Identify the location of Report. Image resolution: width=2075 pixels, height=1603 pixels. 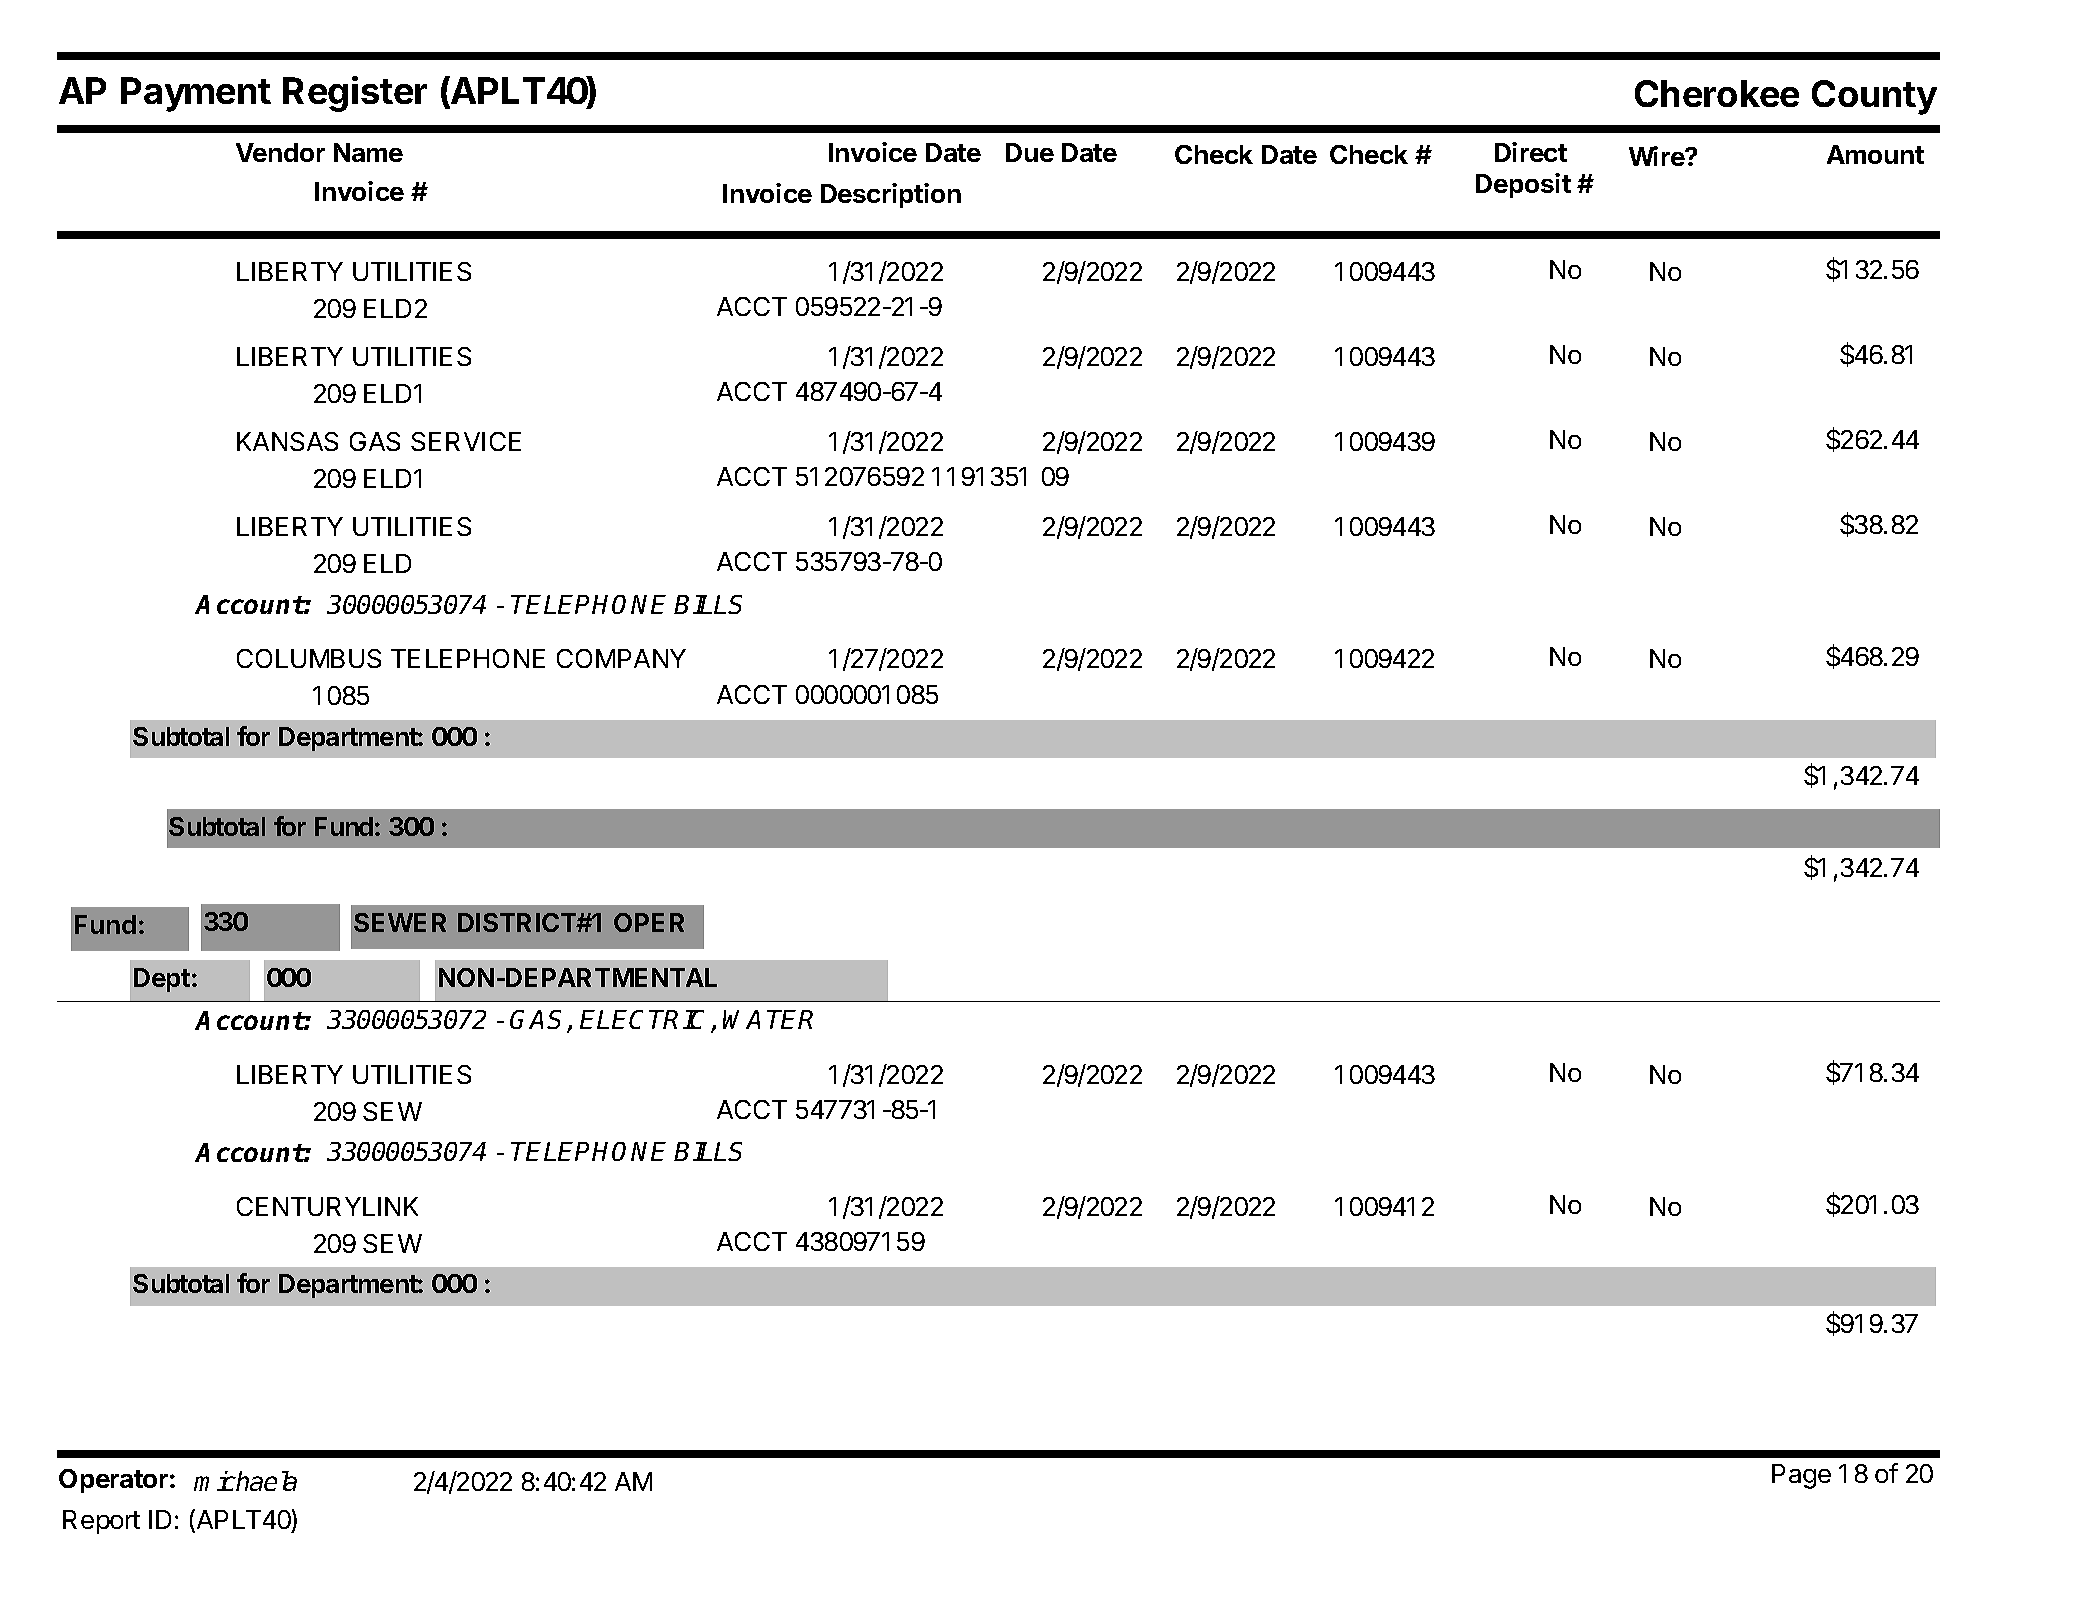
(101, 1522).
